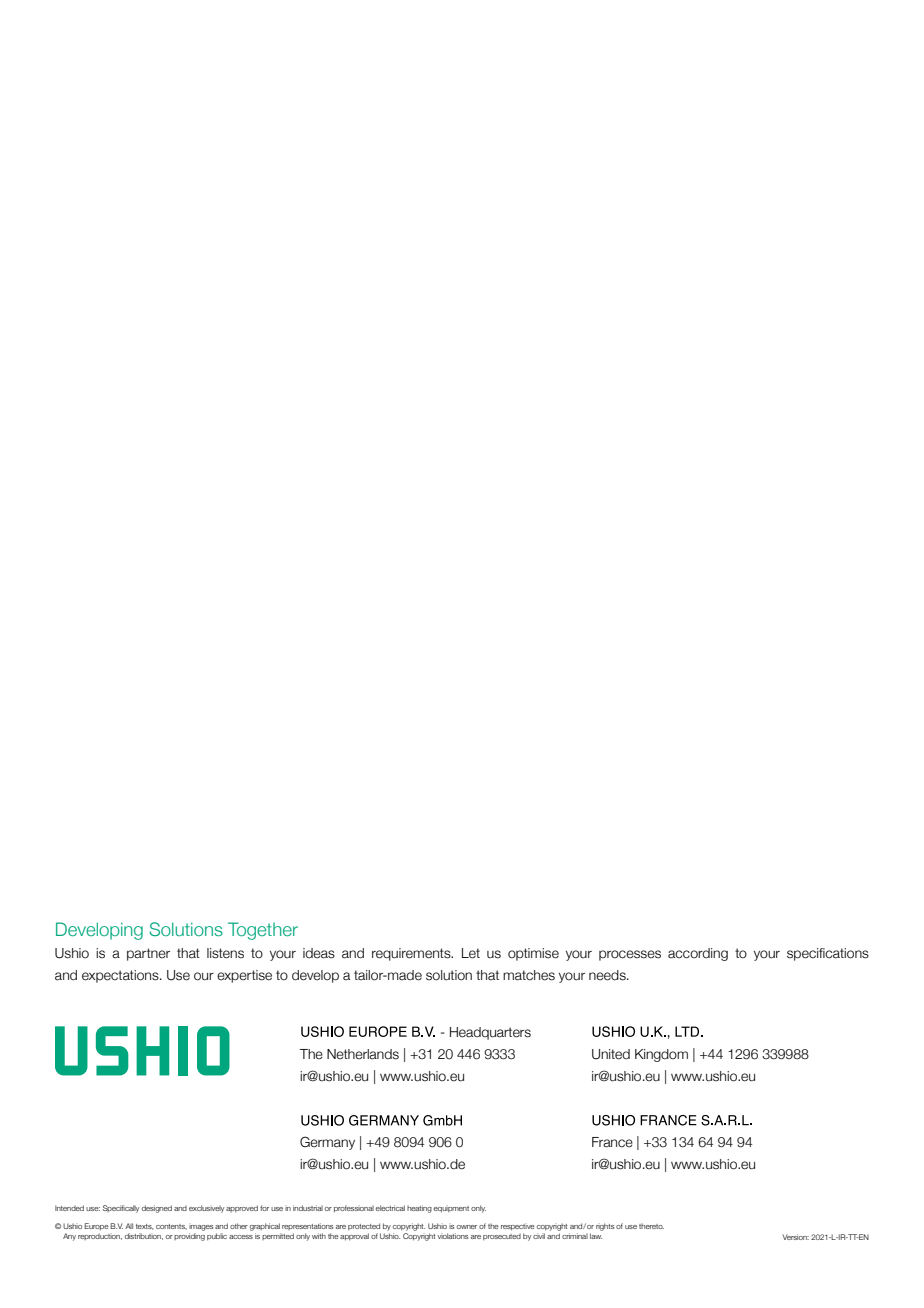 Image resolution: width=924 pixels, height=1308 pixels. I want to click on Headquarters, so click(490, 1033).
